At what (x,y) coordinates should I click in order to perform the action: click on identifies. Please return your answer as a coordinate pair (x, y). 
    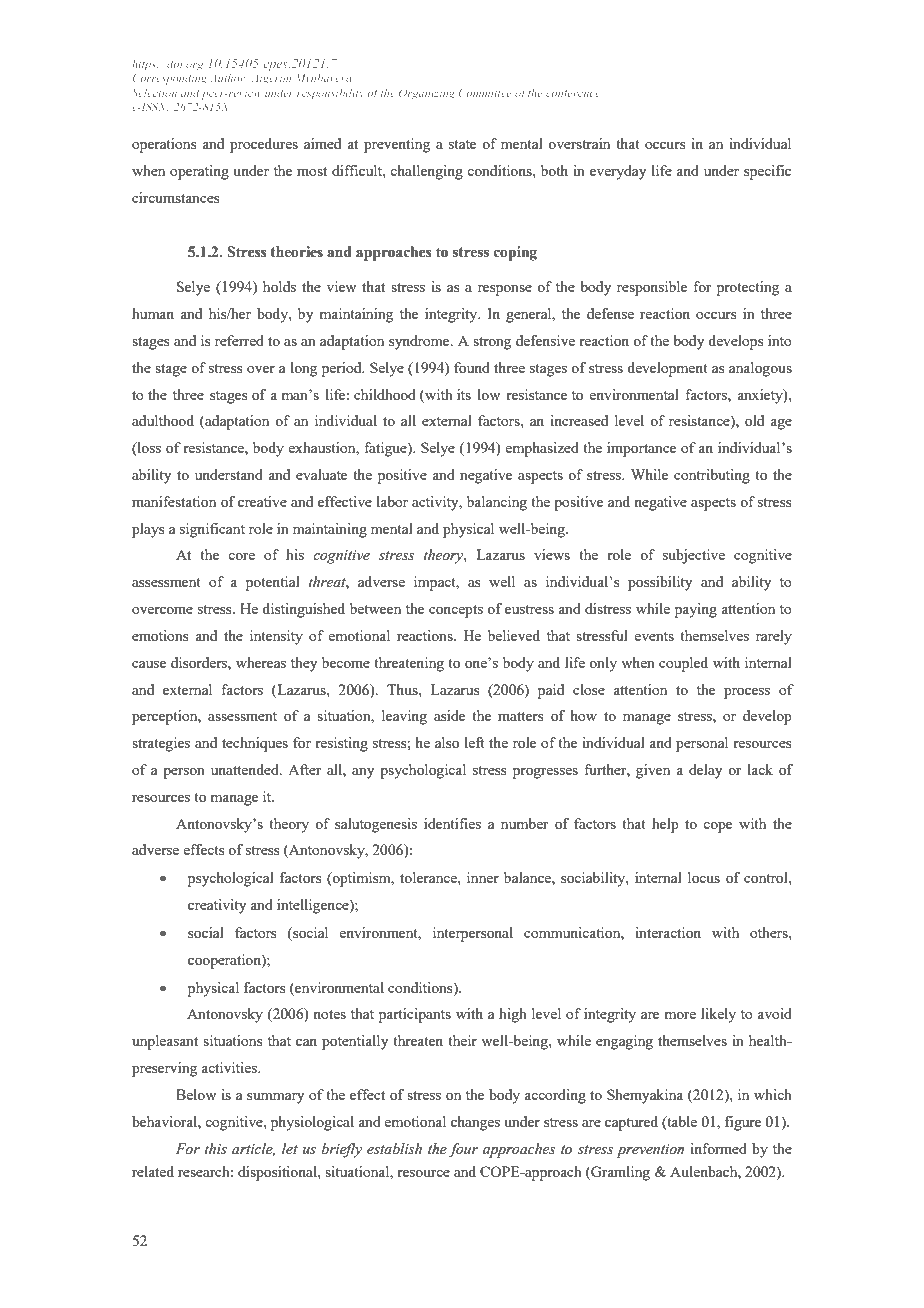
    Looking at the image, I should click on (452, 823).
